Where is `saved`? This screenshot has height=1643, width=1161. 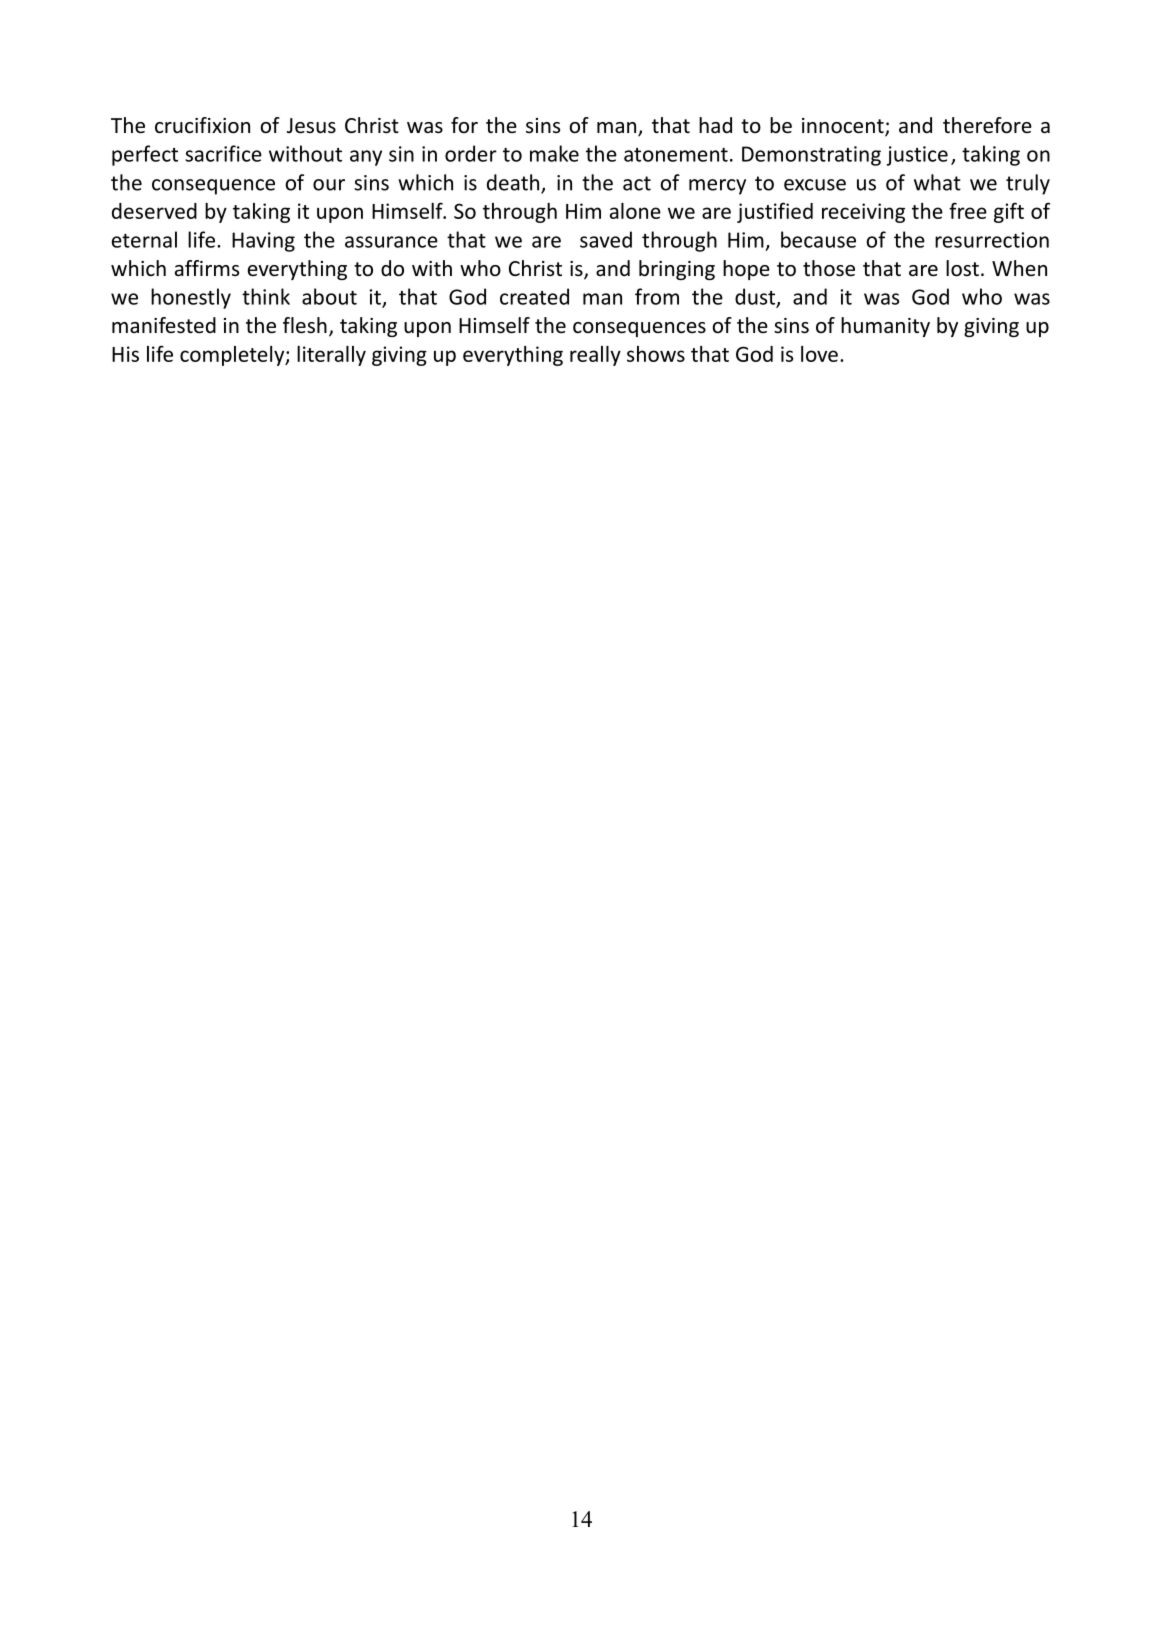 saved is located at coordinates (606, 239).
